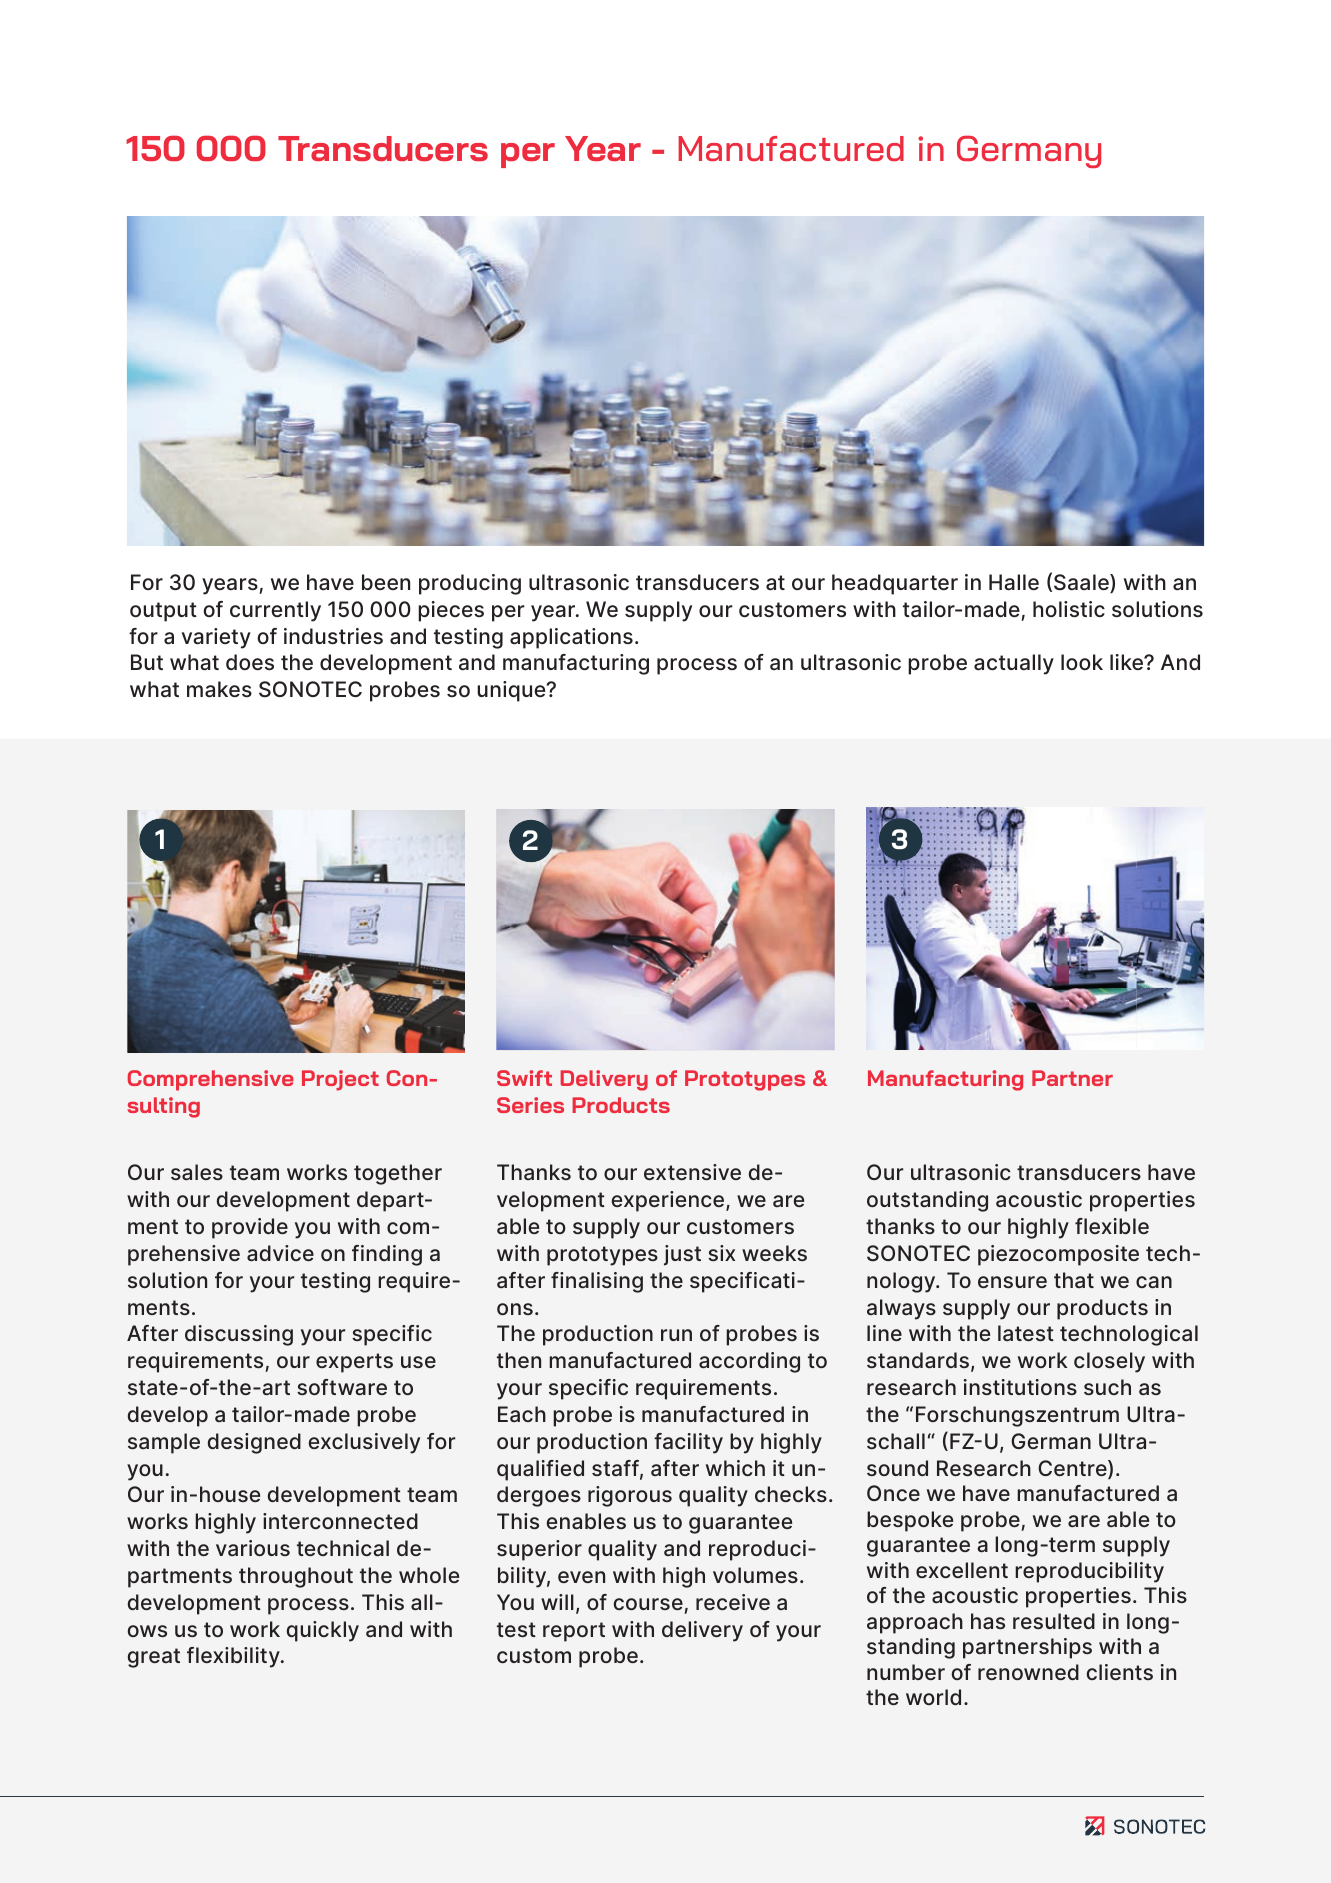 Image resolution: width=1331 pixels, height=1883 pixels. Describe the element at coordinates (323, 1631) in the document. I see `quickly` at that location.
